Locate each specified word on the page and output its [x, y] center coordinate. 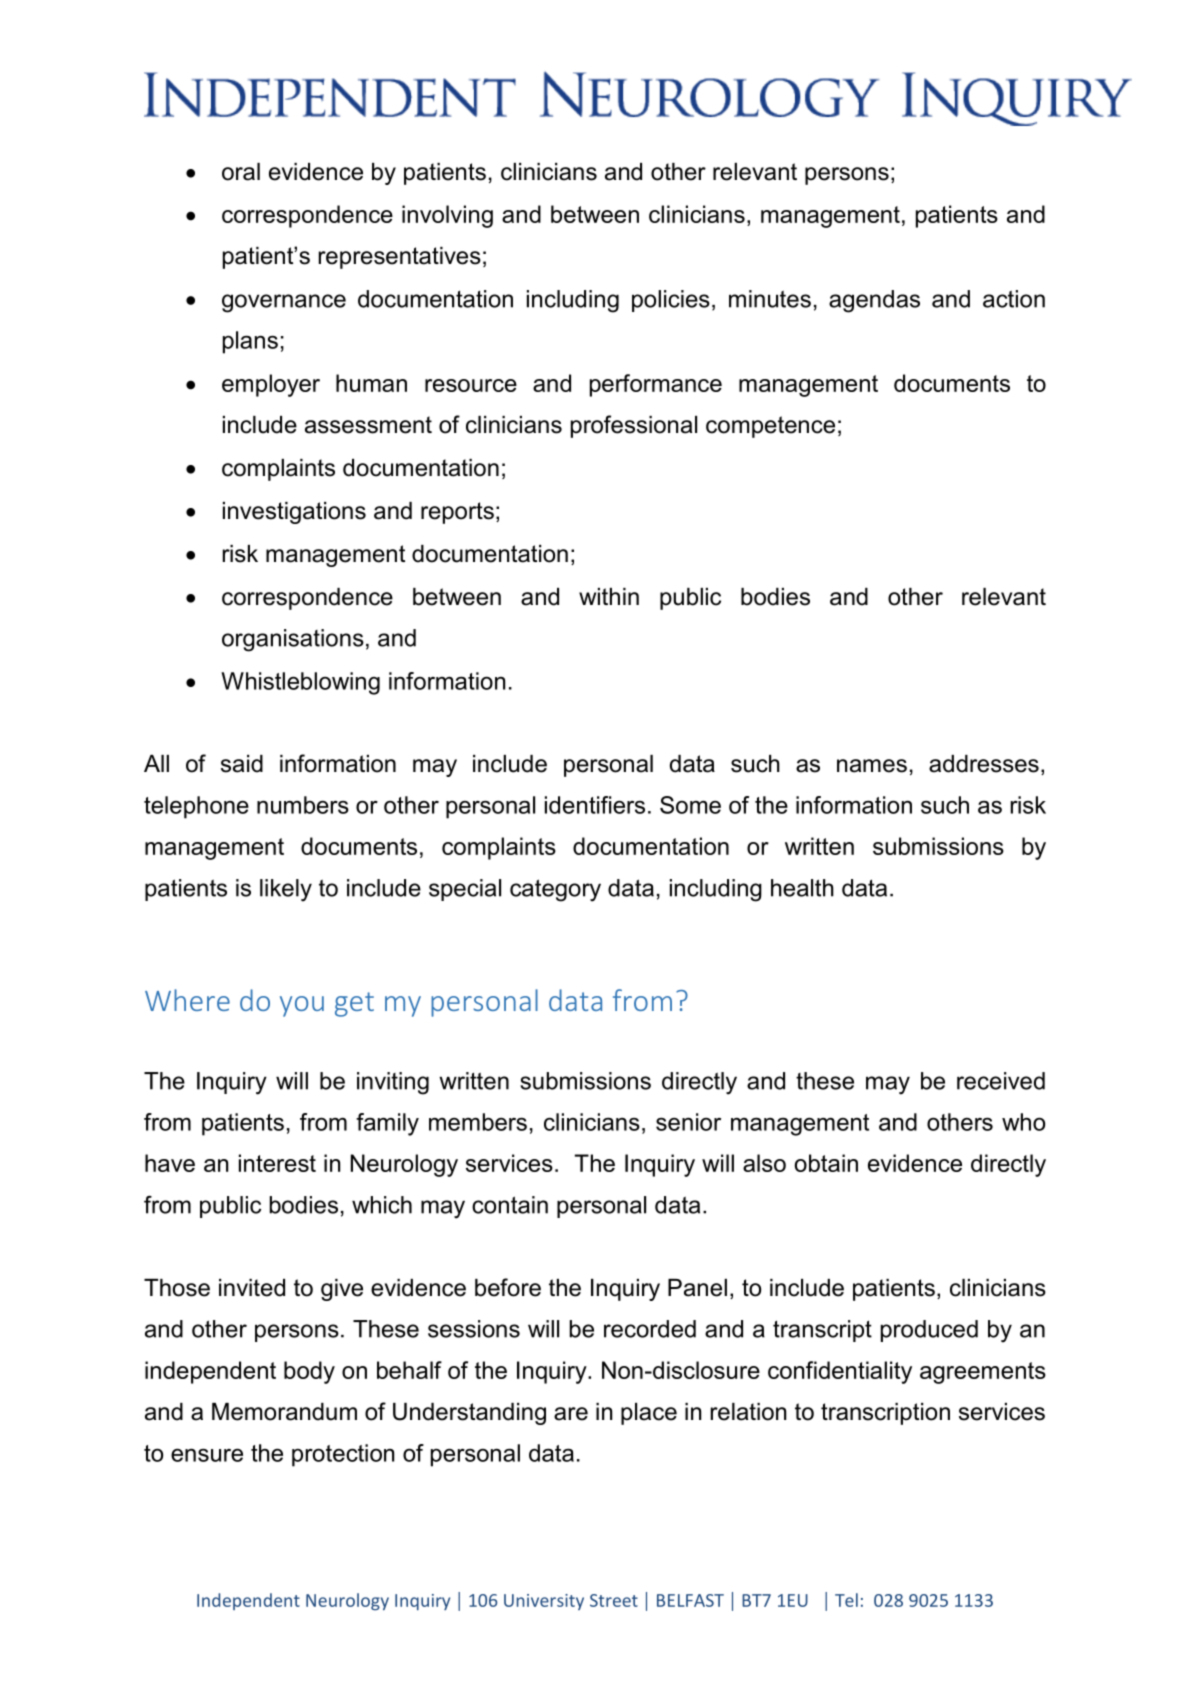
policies [671, 301]
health [802, 888]
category [555, 890]
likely [286, 890]
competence [770, 427]
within [609, 596]
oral [241, 172]
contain [510, 1205]
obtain [826, 1163]
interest [277, 1163]
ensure [207, 1455]
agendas [874, 301]
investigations [294, 513]
